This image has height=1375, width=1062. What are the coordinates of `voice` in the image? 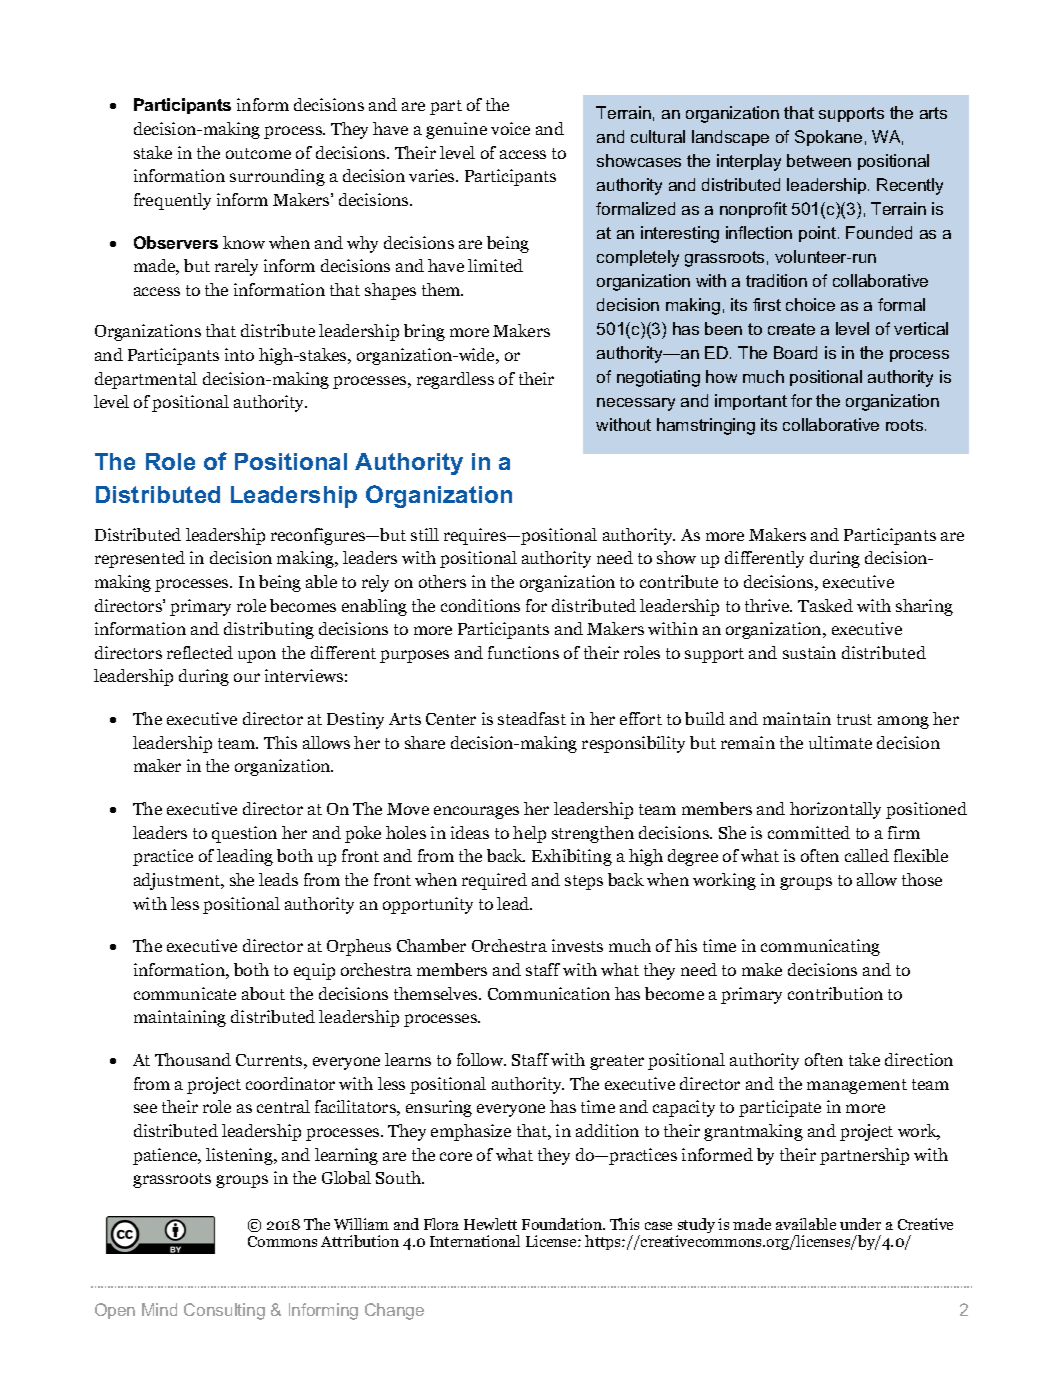 It's located at (510, 128).
